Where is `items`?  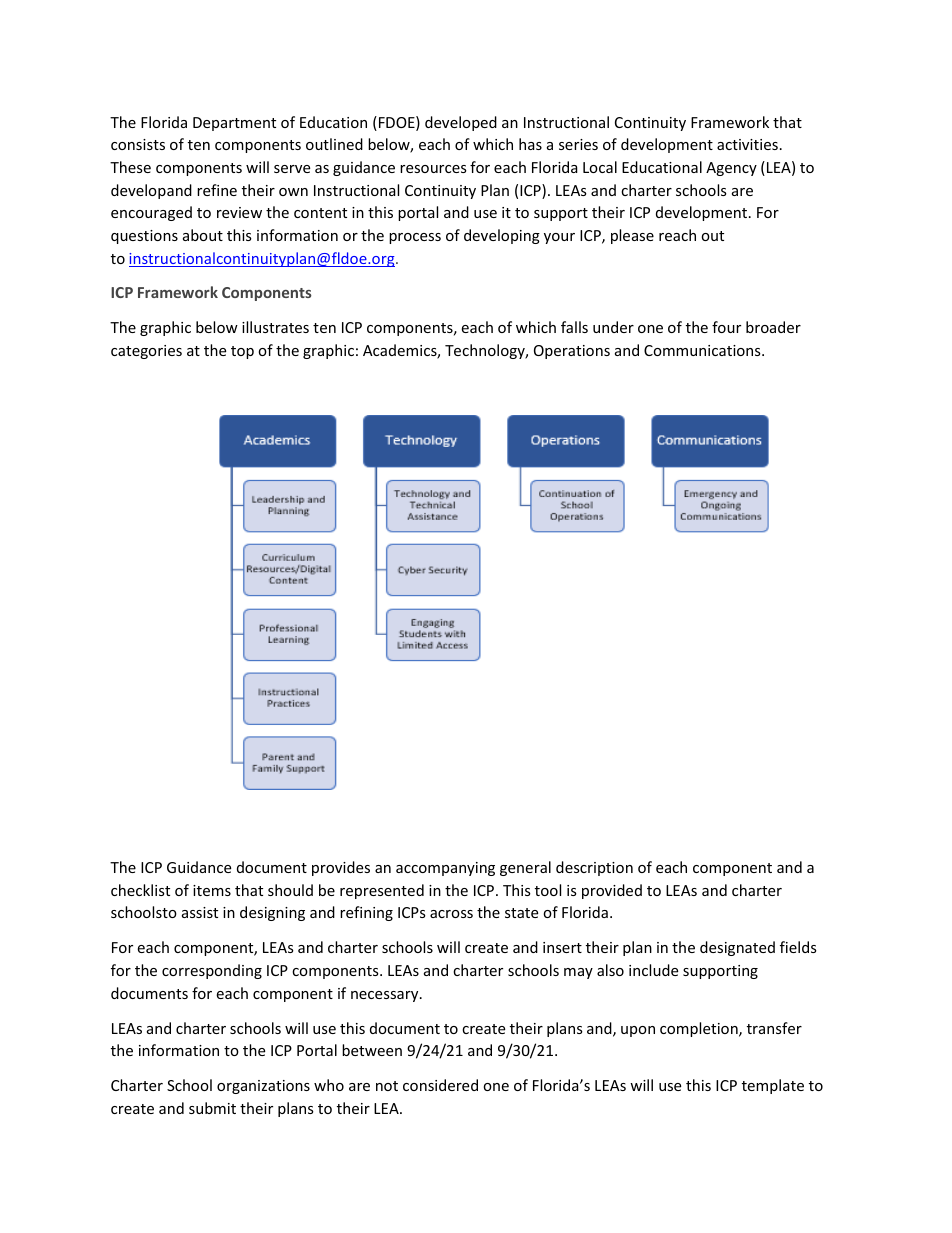 items is located at coordinates (212, 890).
